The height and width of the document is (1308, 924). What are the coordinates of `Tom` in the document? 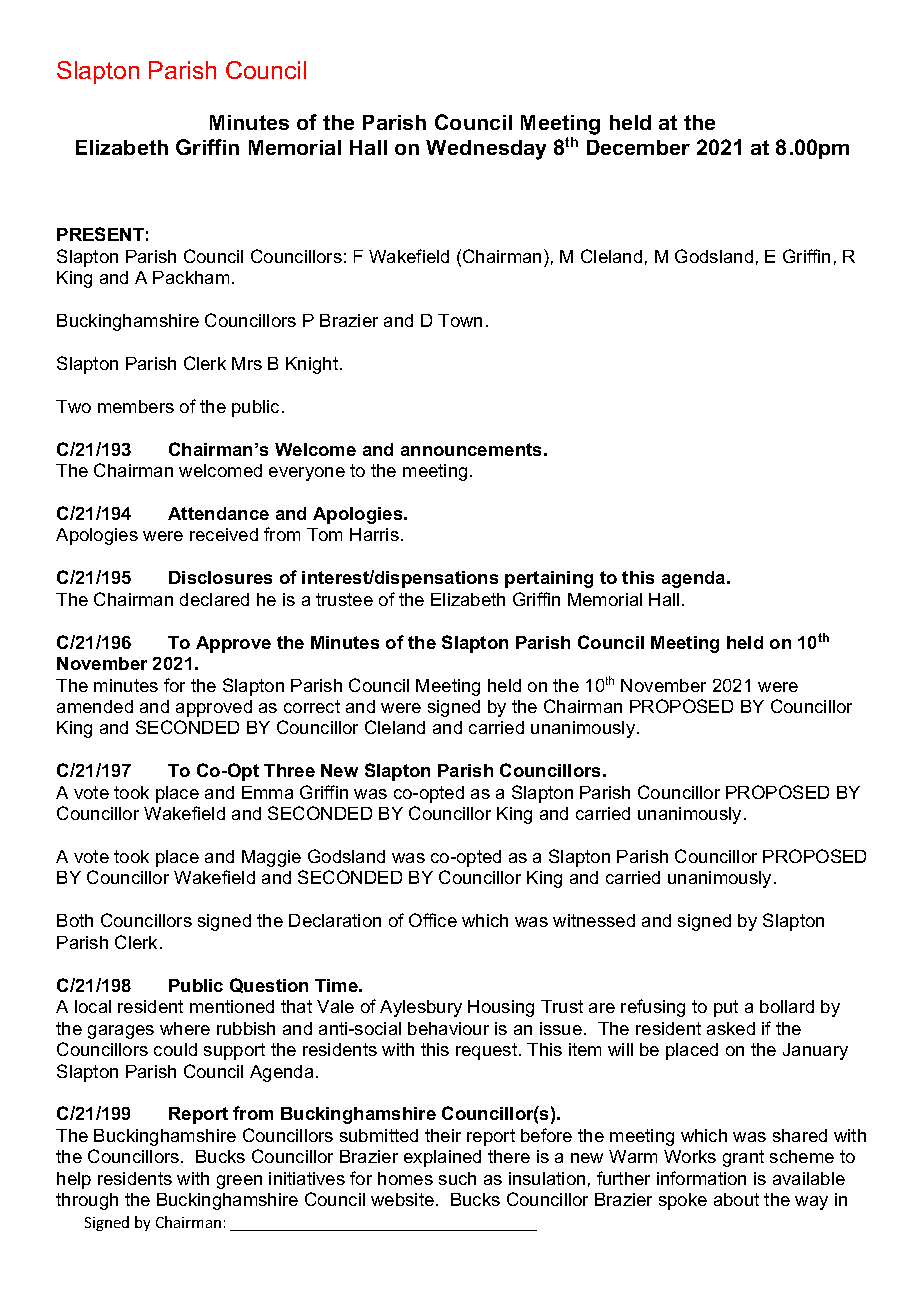 It's located at (324, 534).
